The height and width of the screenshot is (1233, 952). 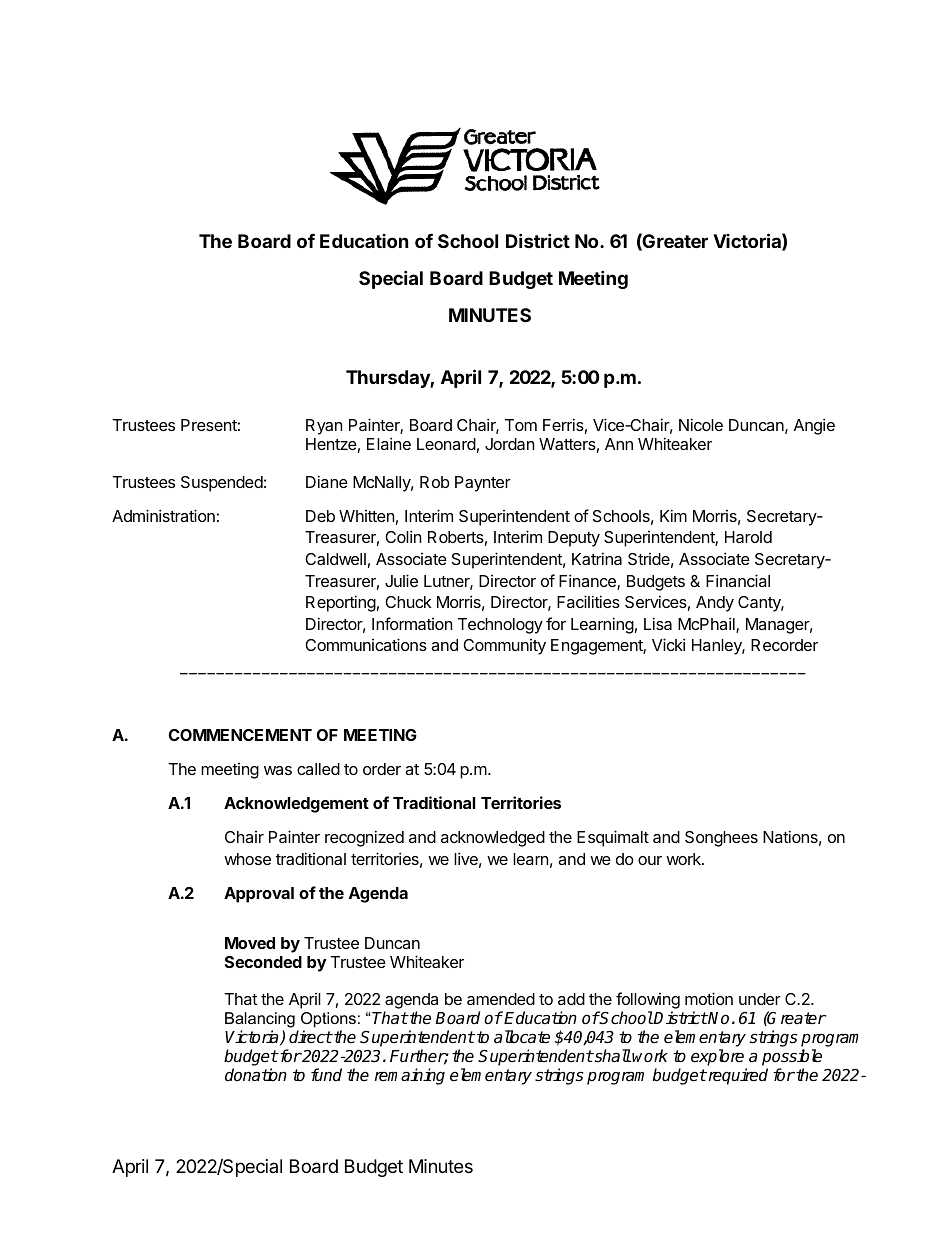 What do you see at coordinates (324, 427) in the screenshot?
I see `Ryan` at bounding box center [324, 427].
